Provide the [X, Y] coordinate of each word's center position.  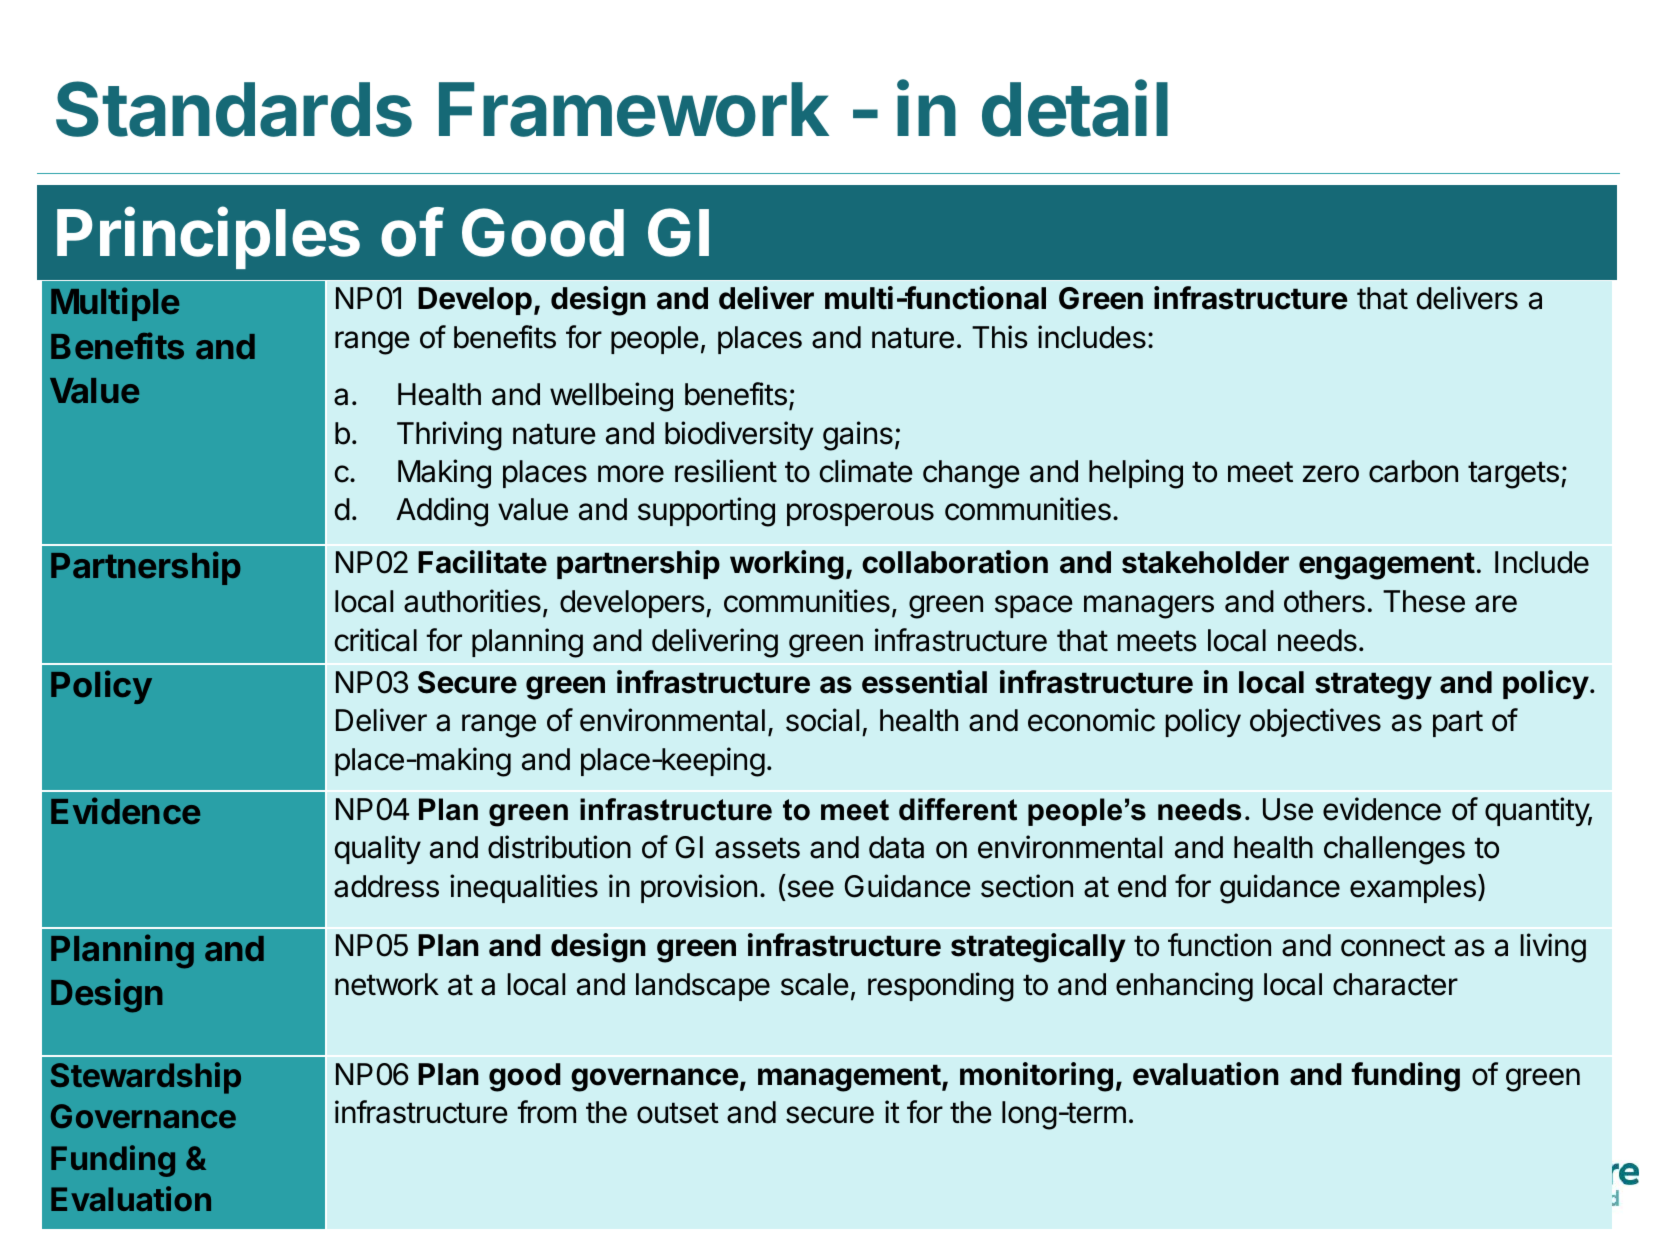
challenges [1394, 850]
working [787, 565]
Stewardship [146, 1078]
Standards [234, 109]
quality [378, 849]
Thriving [449, 436]
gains [858, 436]
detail [1075, 108]
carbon [1413, 471]
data [896, 847]
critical [376, 640]
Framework [634, 109]
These [1424, 601]
